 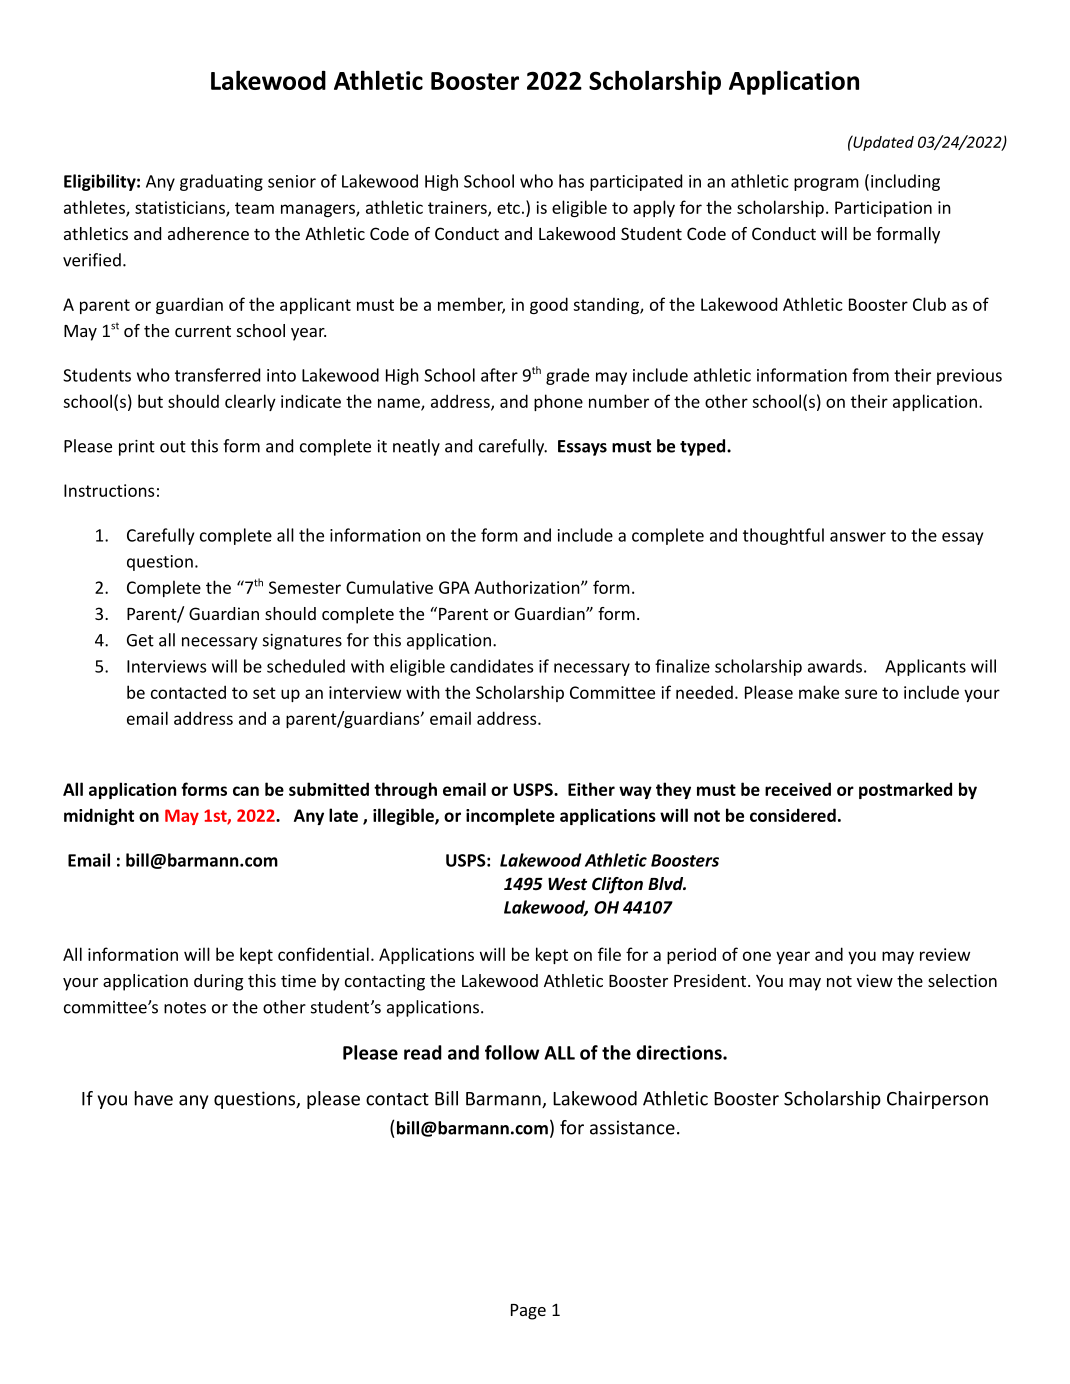 I want to click on graduating, so click(x=221, y=182).
